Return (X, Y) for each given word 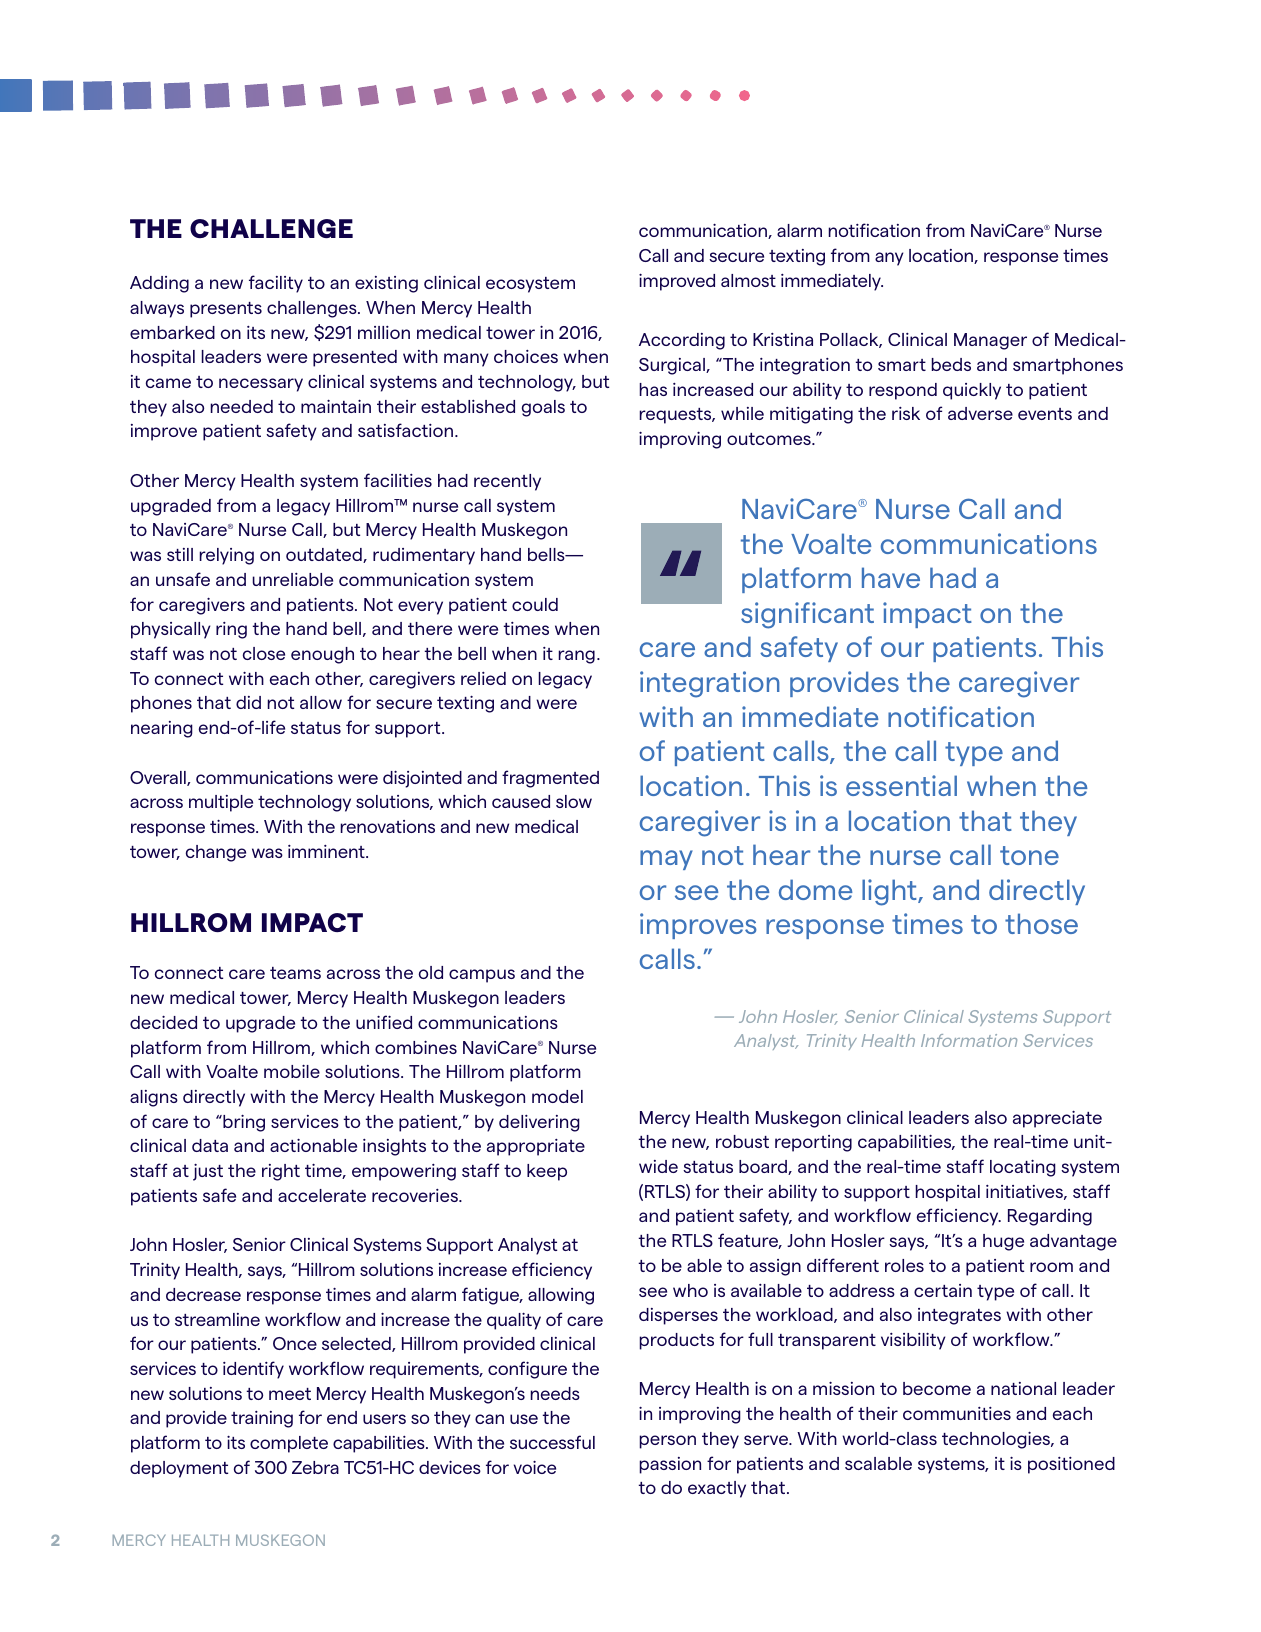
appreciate (1057, 1119)
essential (901, 785)
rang (576, 657)
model (557, 1096)
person (667, 1442)
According (682, 341)
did (248, 702)
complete (289, 1444)
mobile (292, 1071)
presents (226, 310)
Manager (990, 341)
